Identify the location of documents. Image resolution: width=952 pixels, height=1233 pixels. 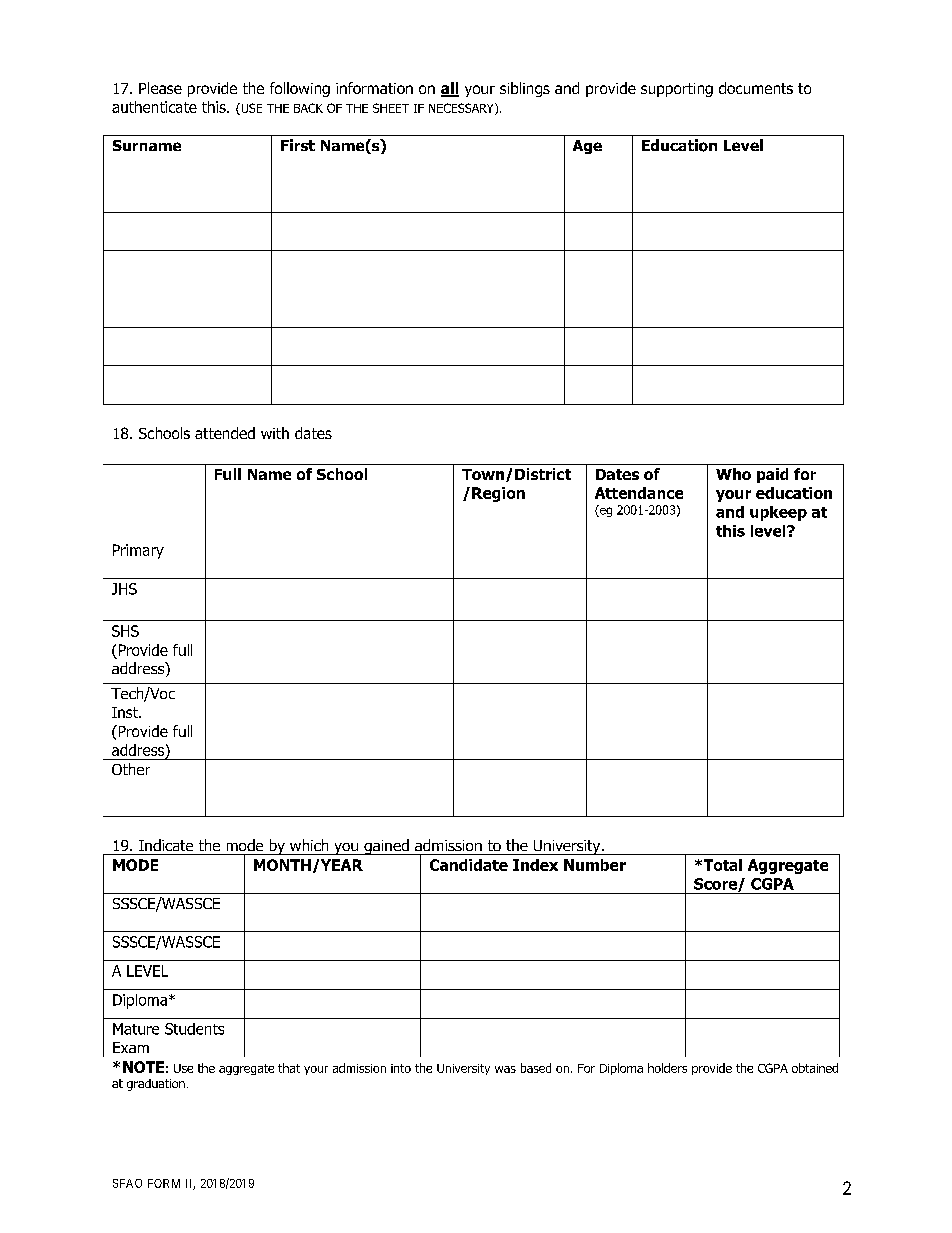
(756, 88).
